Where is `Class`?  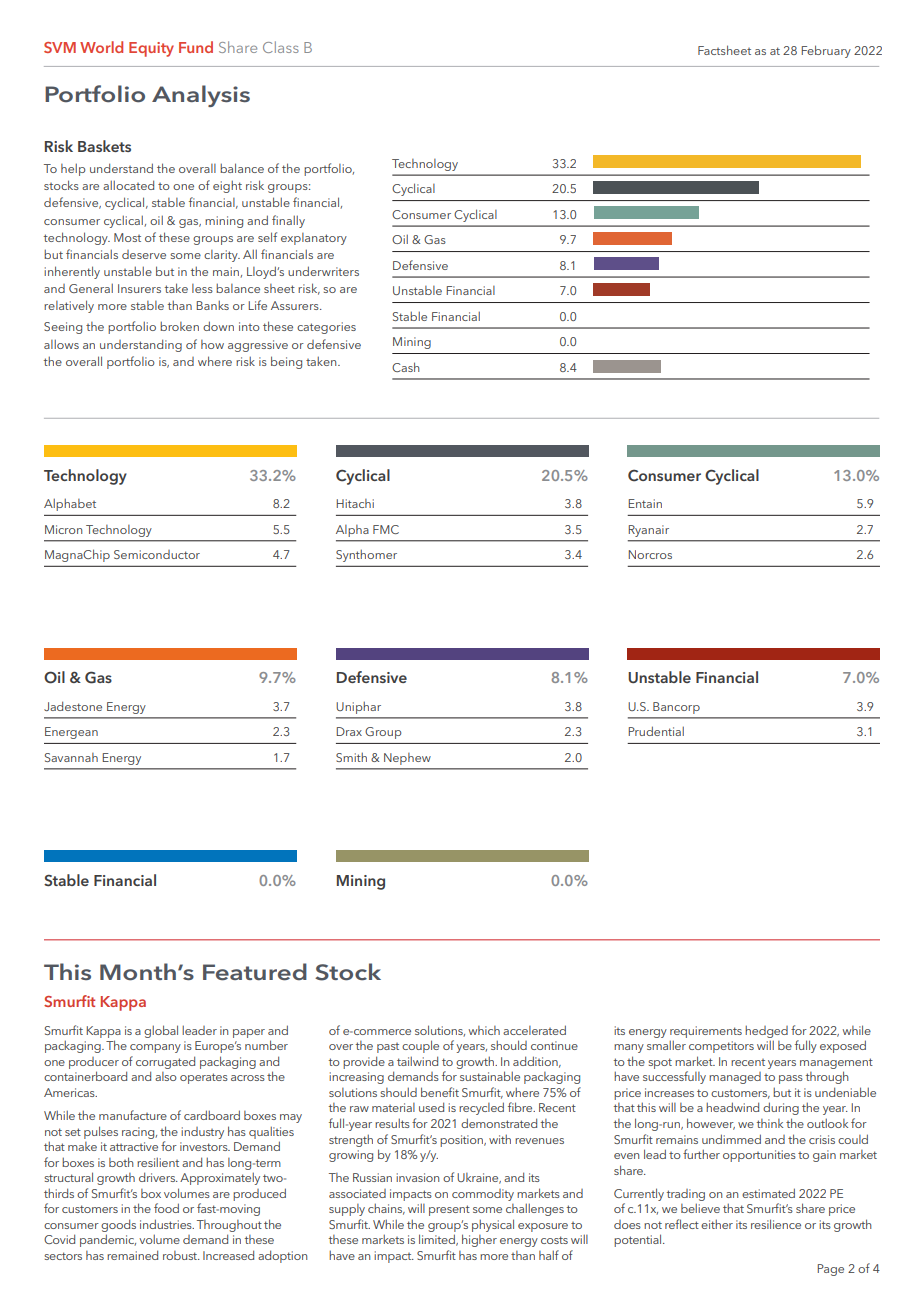
Class is located at coordinates (281, 47).
